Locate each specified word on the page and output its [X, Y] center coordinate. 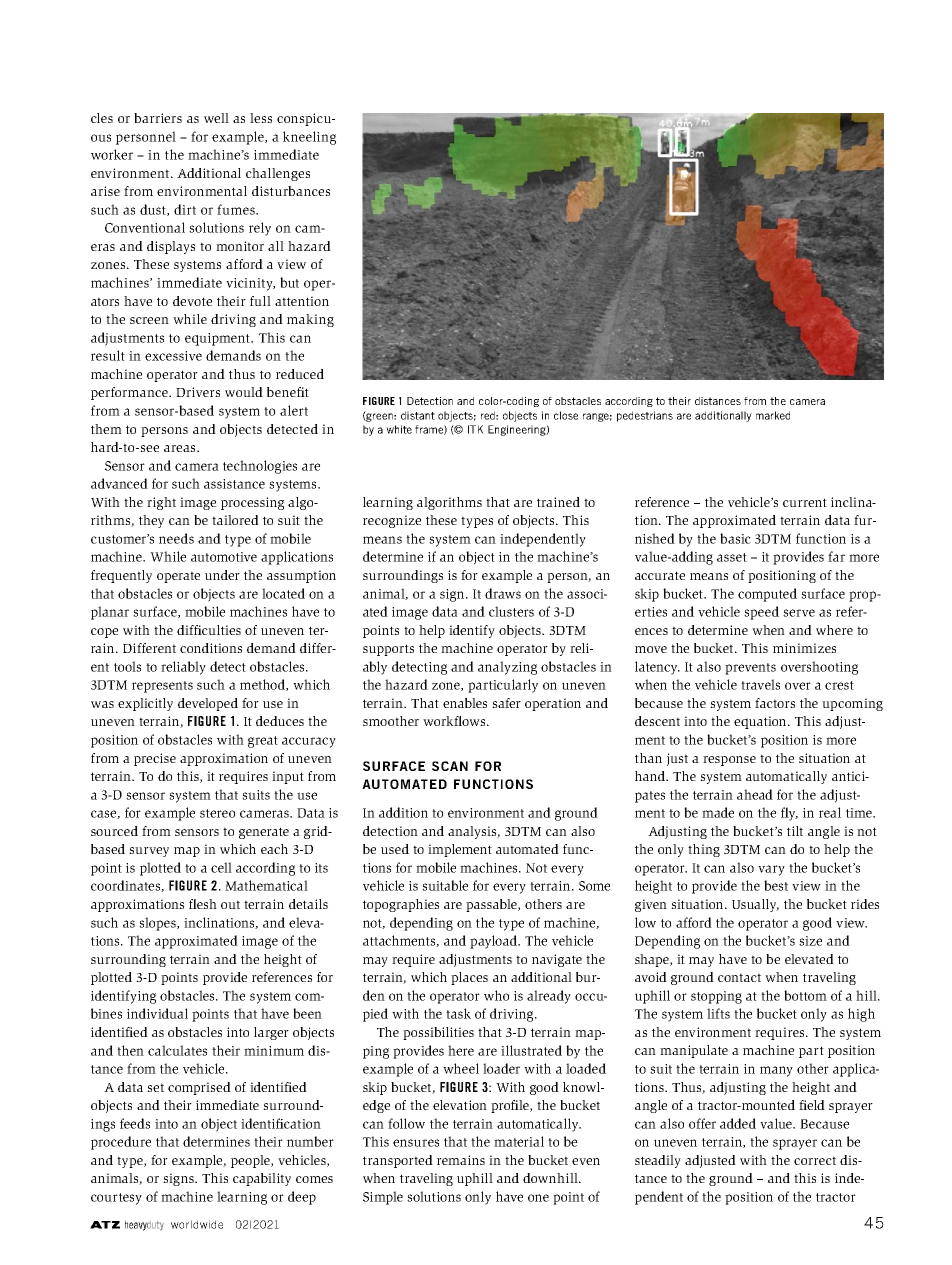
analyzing [507, 668]
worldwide [197, 1224]
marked [773, 415]
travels [760, 684]
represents [162, 687]
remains [461, 1160]
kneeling [309, 138]
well [216, 118]
